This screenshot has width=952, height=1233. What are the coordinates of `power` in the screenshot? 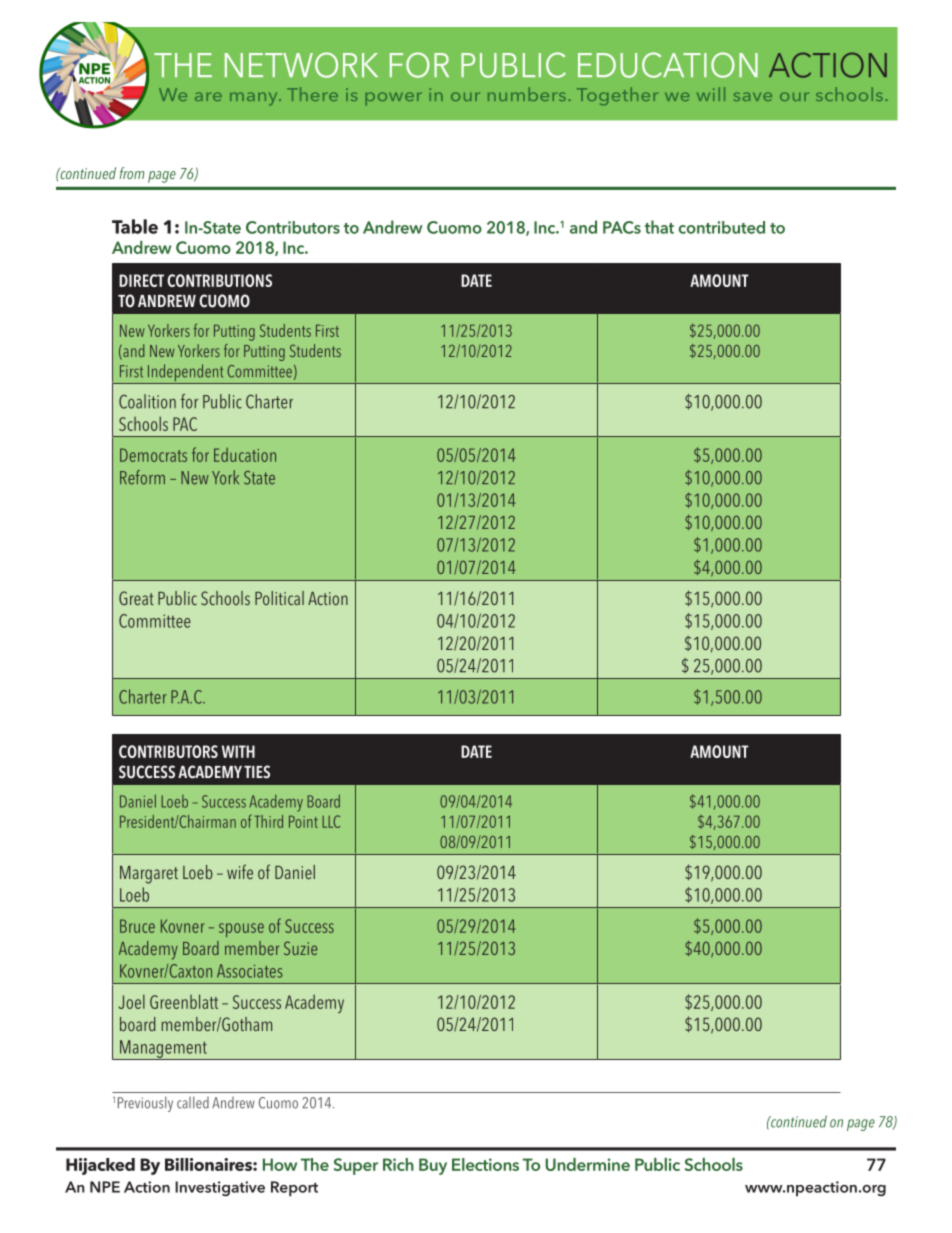 It's located at (394, 99).
